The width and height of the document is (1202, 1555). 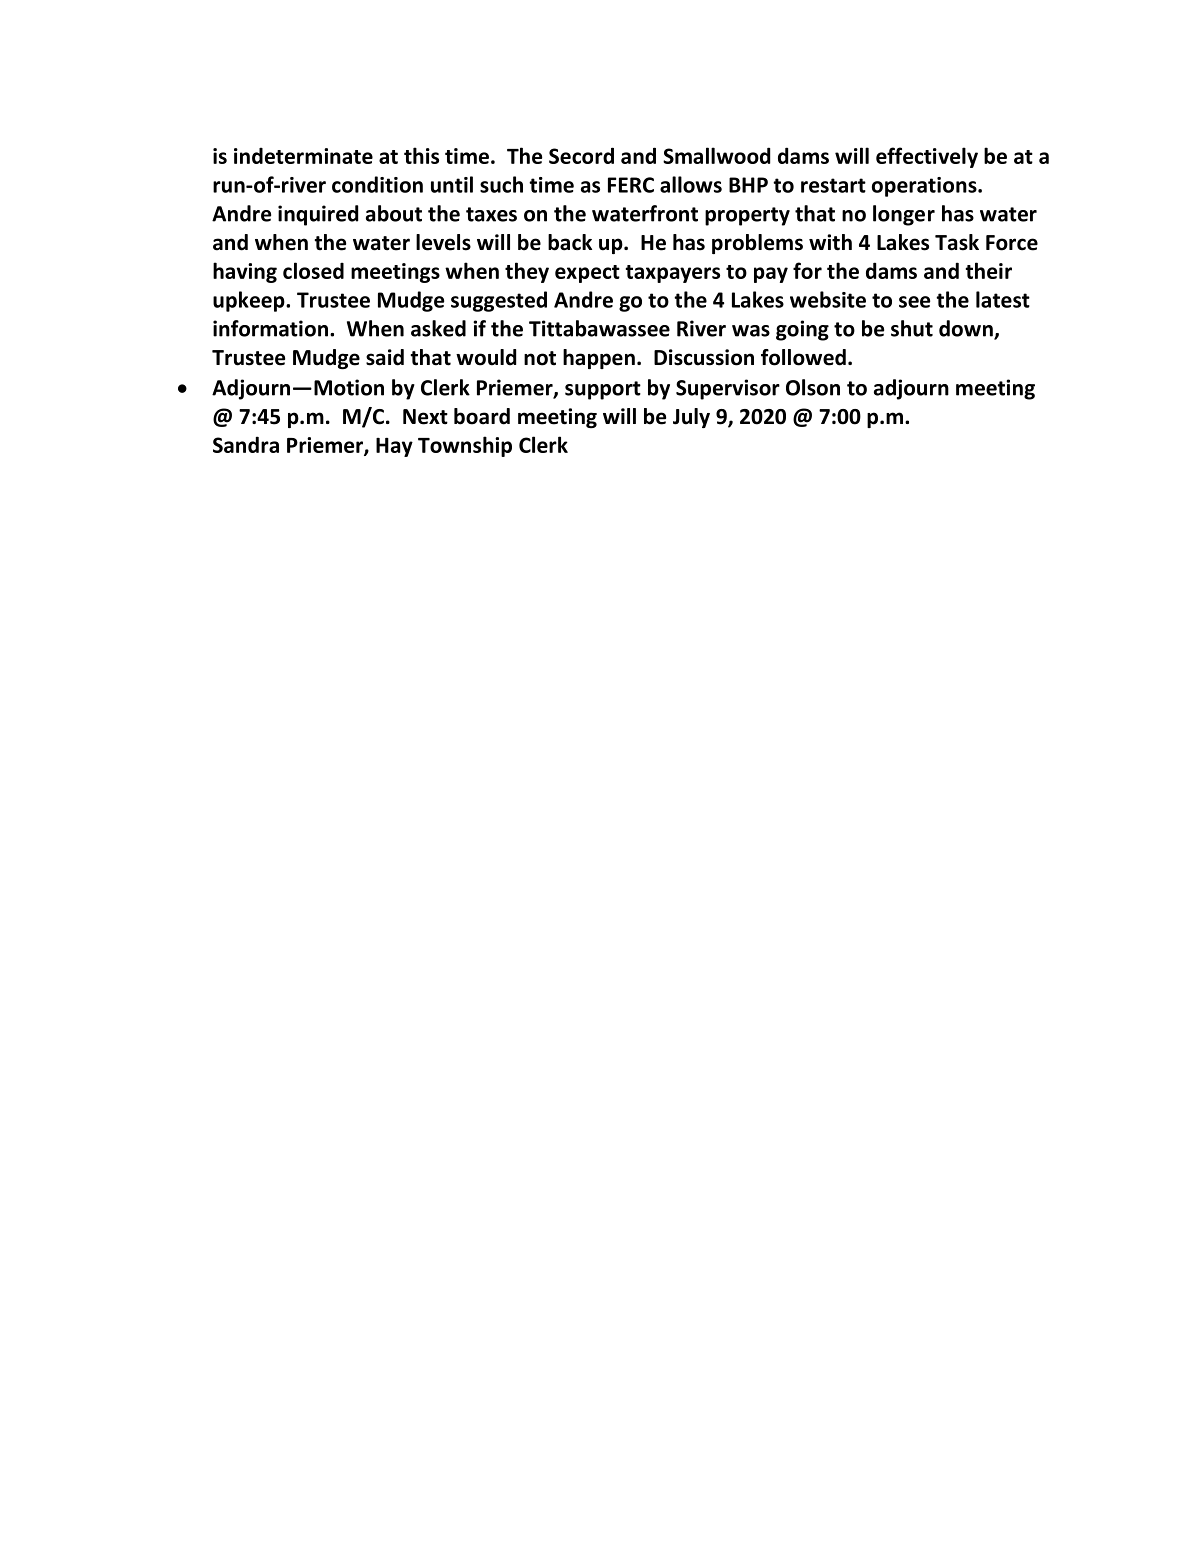 I want to click on Secord, so click(x=581, y=155).
